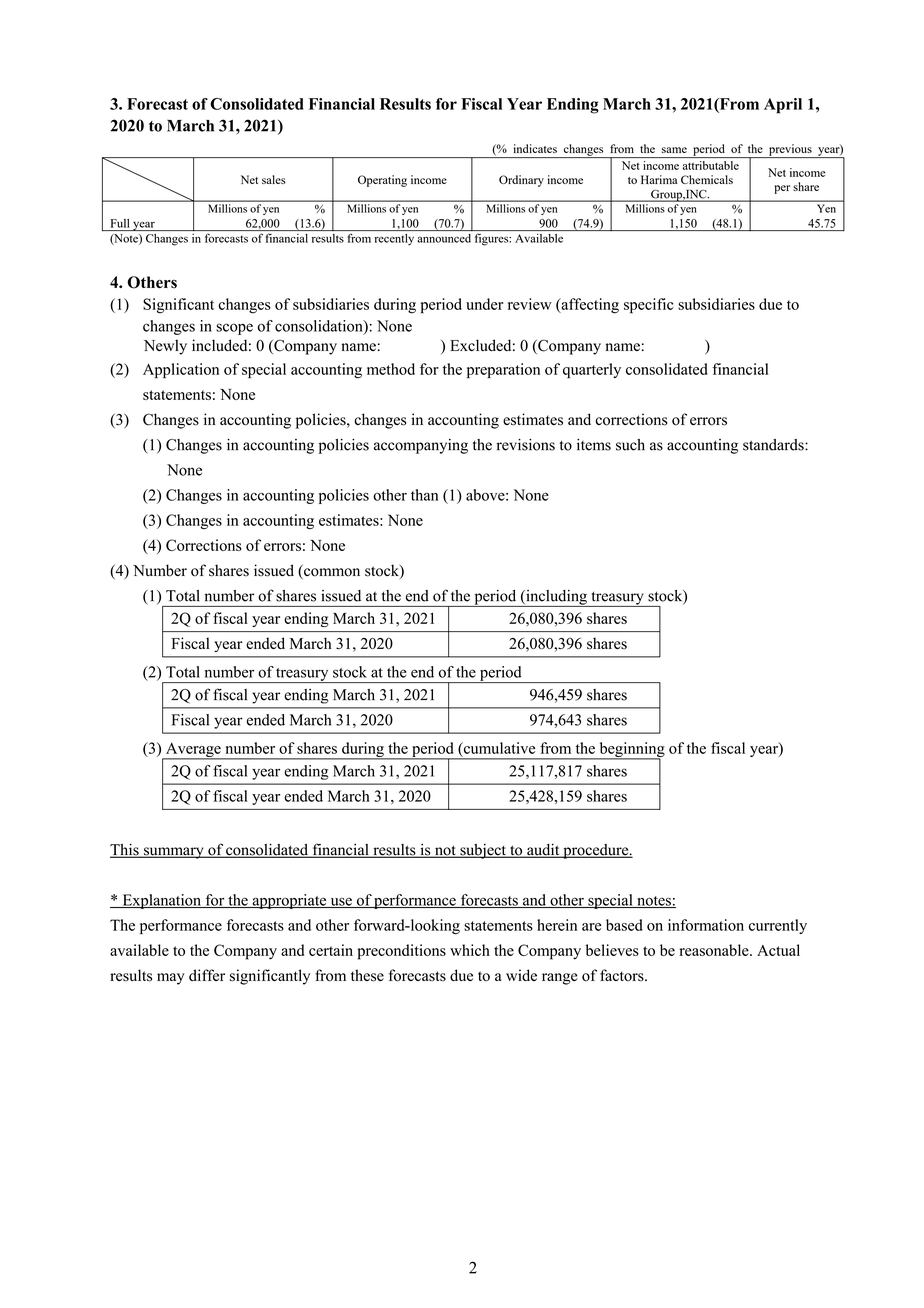 This page has height=1308, width=924. I want to click on sales, so click(274, 179).
